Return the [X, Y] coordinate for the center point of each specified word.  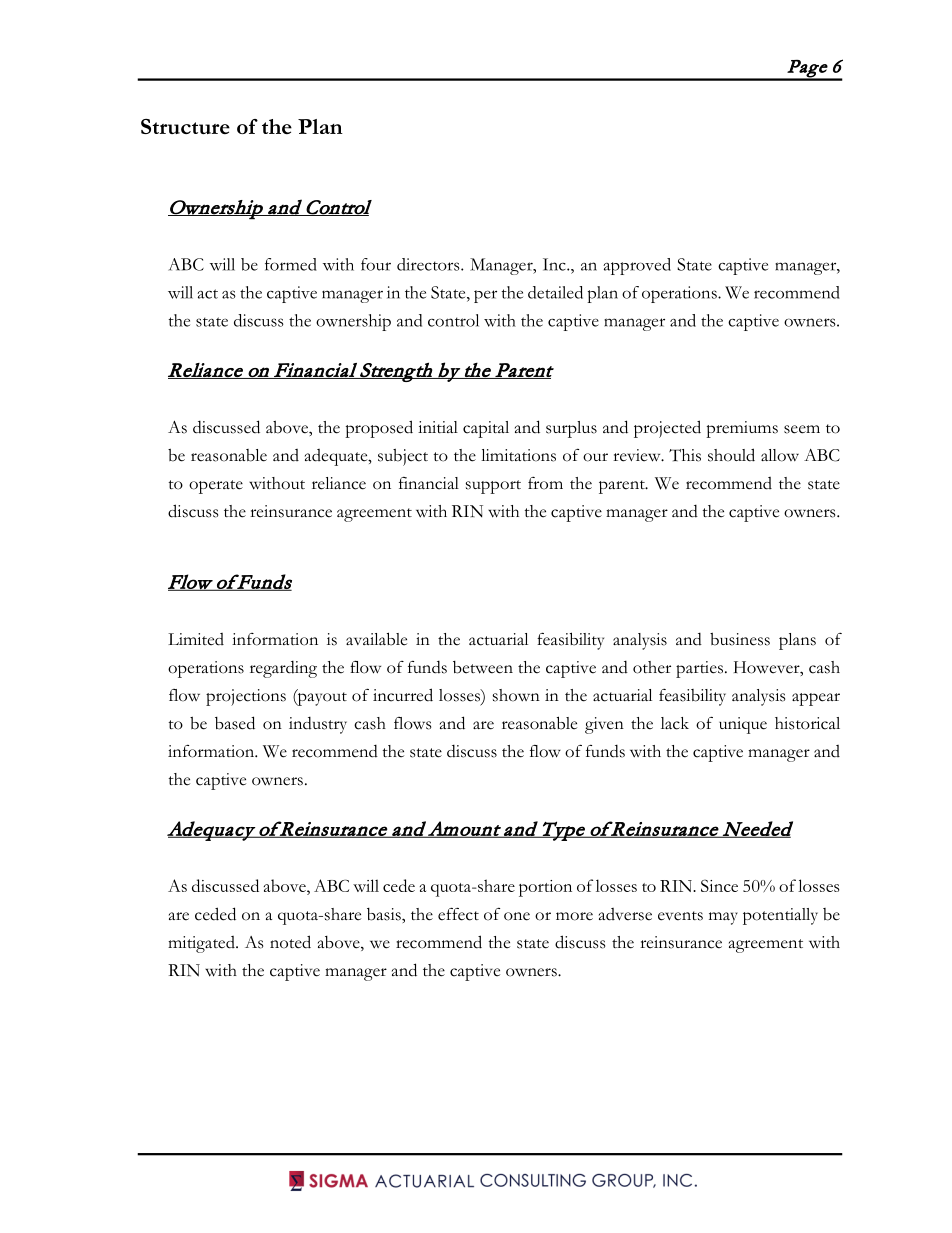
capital [486, 429]
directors [429, 264]
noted [290, 942]
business [740, 639]
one [517, 916]
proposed [379, 429]
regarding [283, 669]
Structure [185, 126]
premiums [742, 429]
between [483, 667]
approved [637, 266]
